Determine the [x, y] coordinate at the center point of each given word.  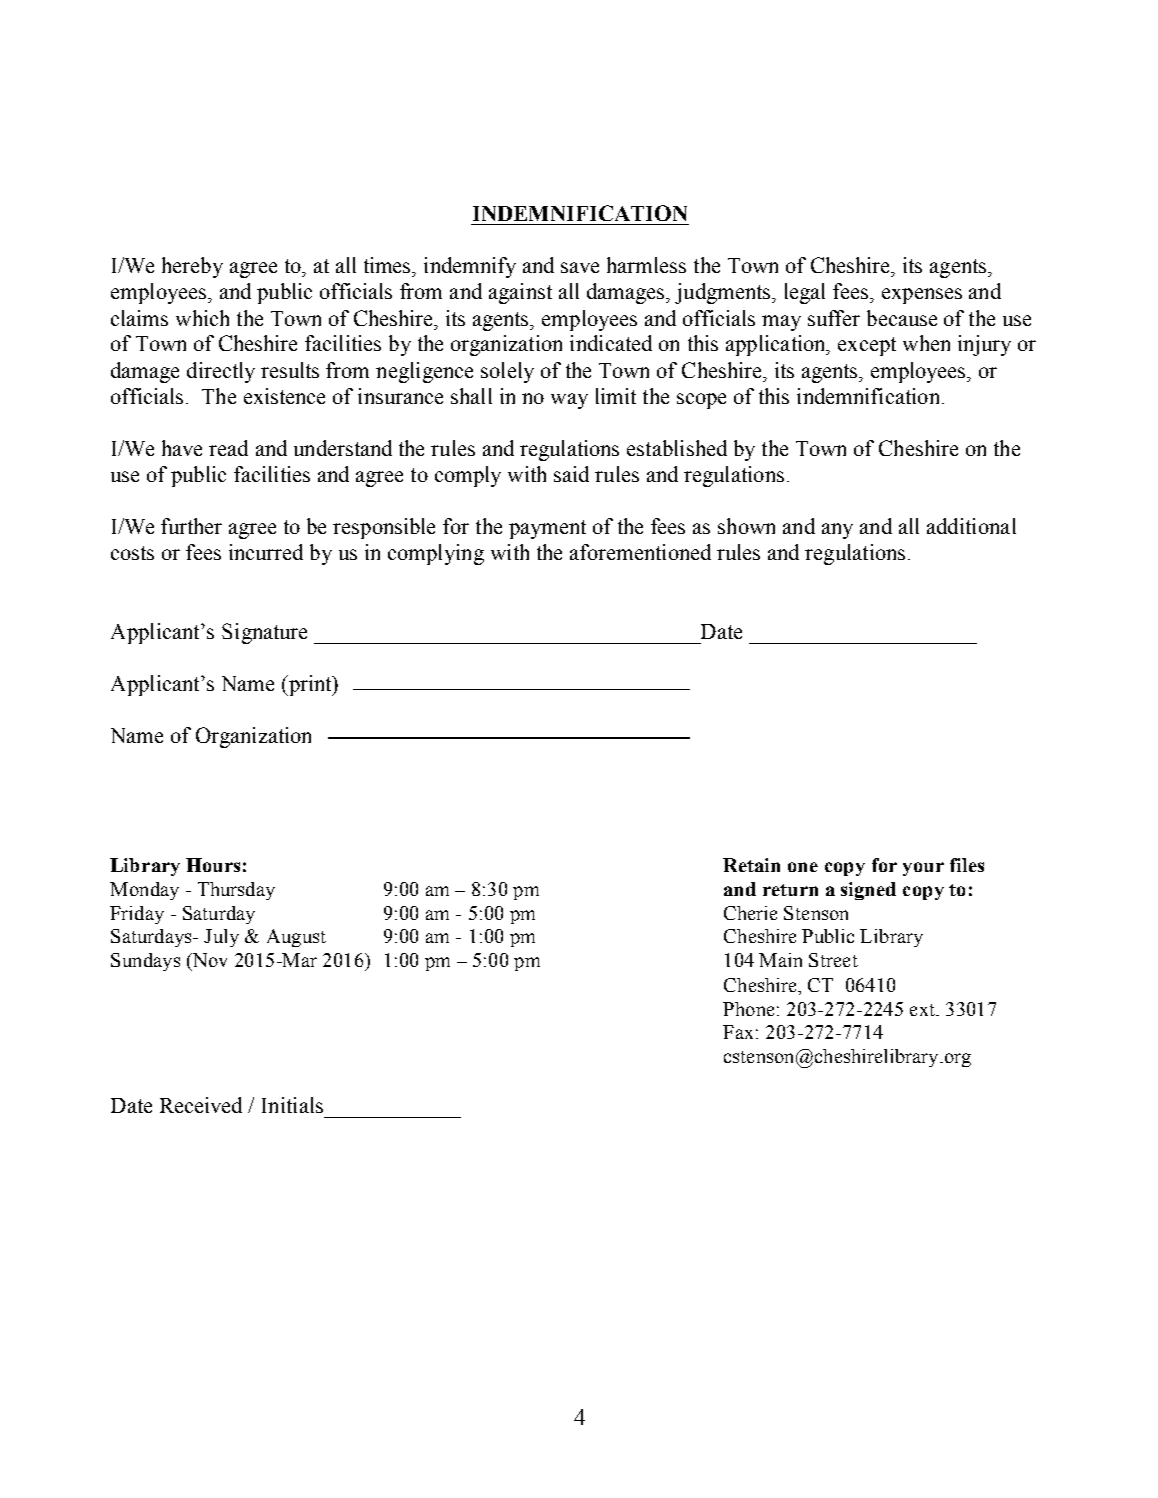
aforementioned [640, 552]
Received [201, 1105]
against [520, 293]
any [837, 531]
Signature [264, 633]
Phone [748, 1009]
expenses [922, 296]
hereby [192, 267]
